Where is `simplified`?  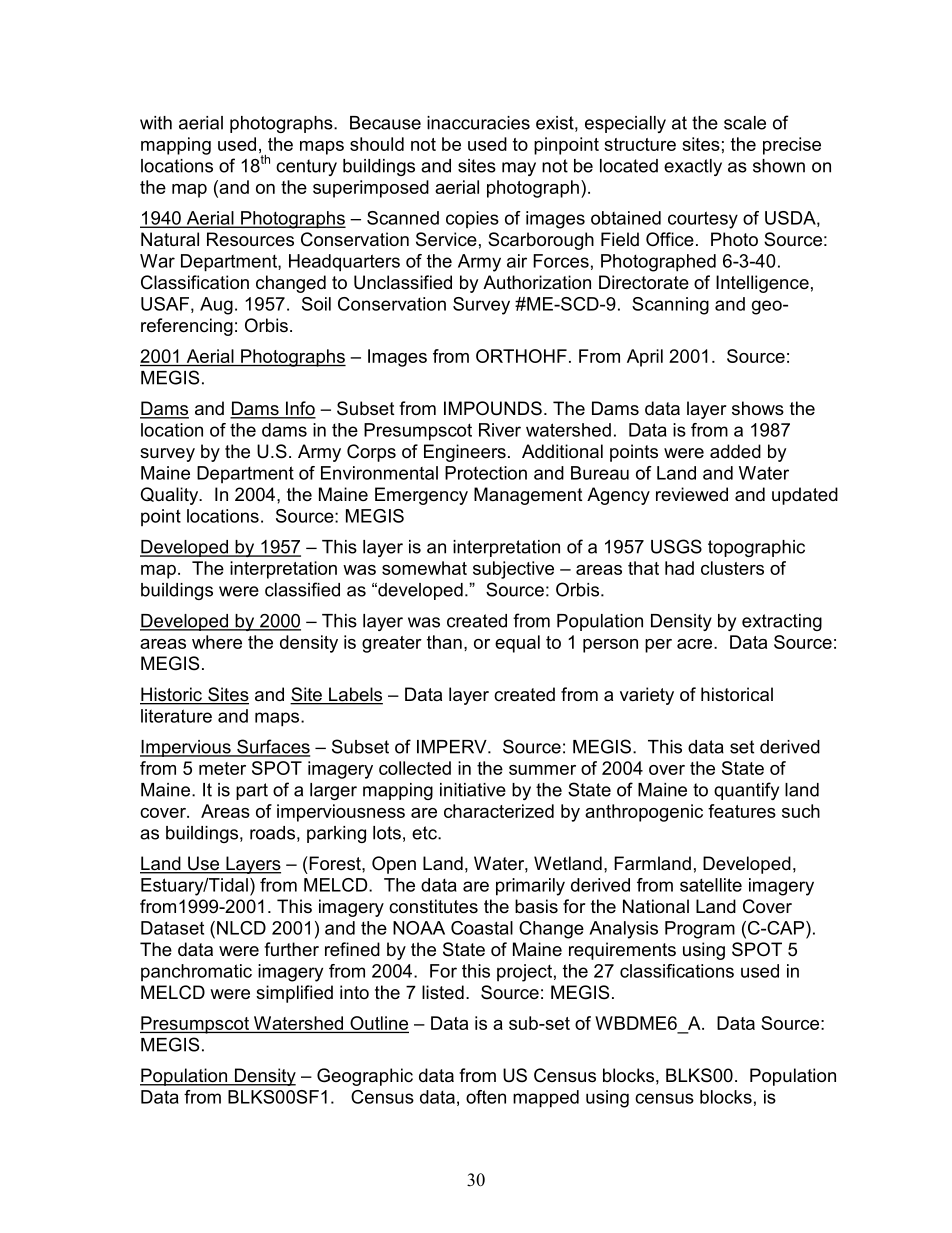
simplified is located at coordinates (294, 994).
